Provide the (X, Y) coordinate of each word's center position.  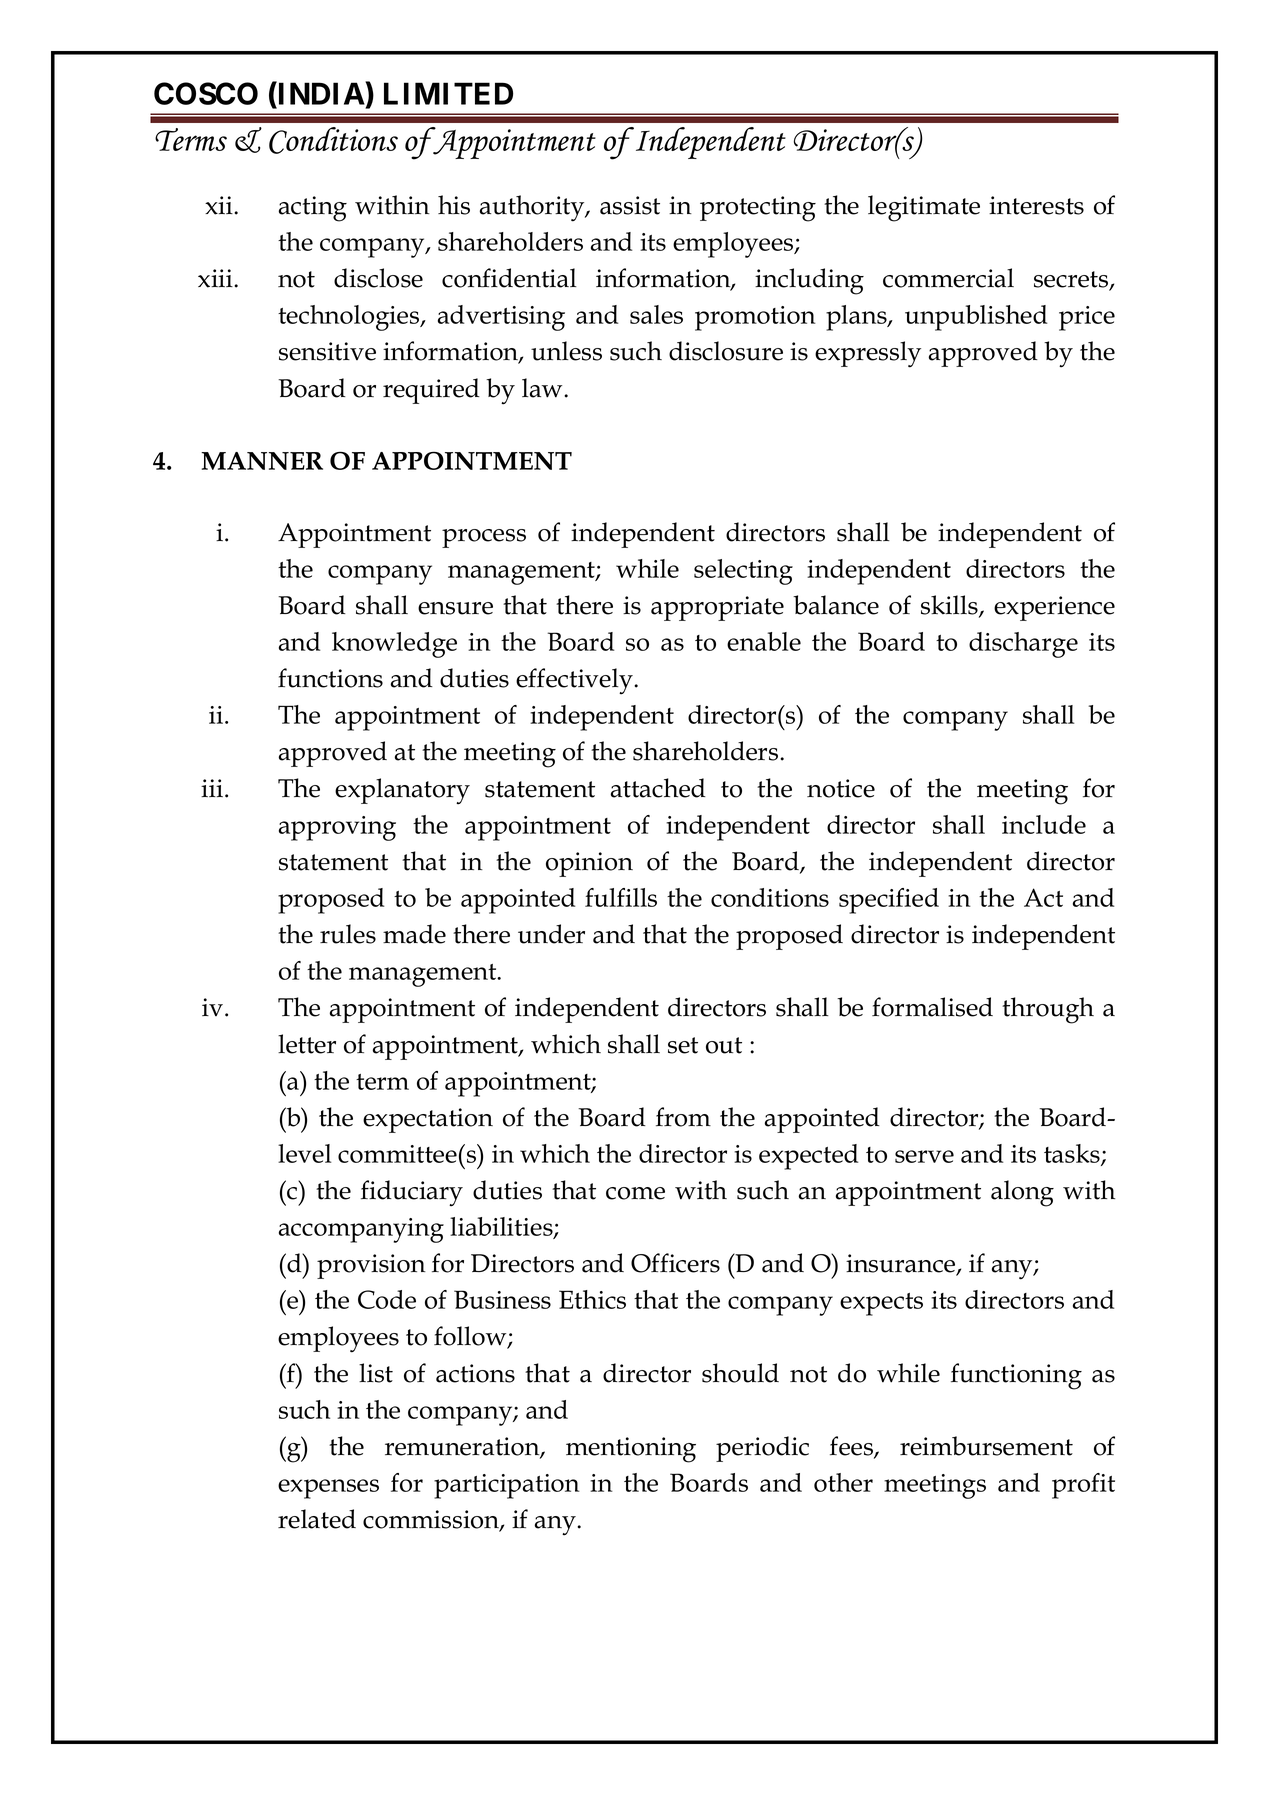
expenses (328, 1489)
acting (313, 209)
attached (658, 788)
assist (630, 205)
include (1044, 824)
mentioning (631, 1450)
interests (1036, 205)
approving (337, 828)
